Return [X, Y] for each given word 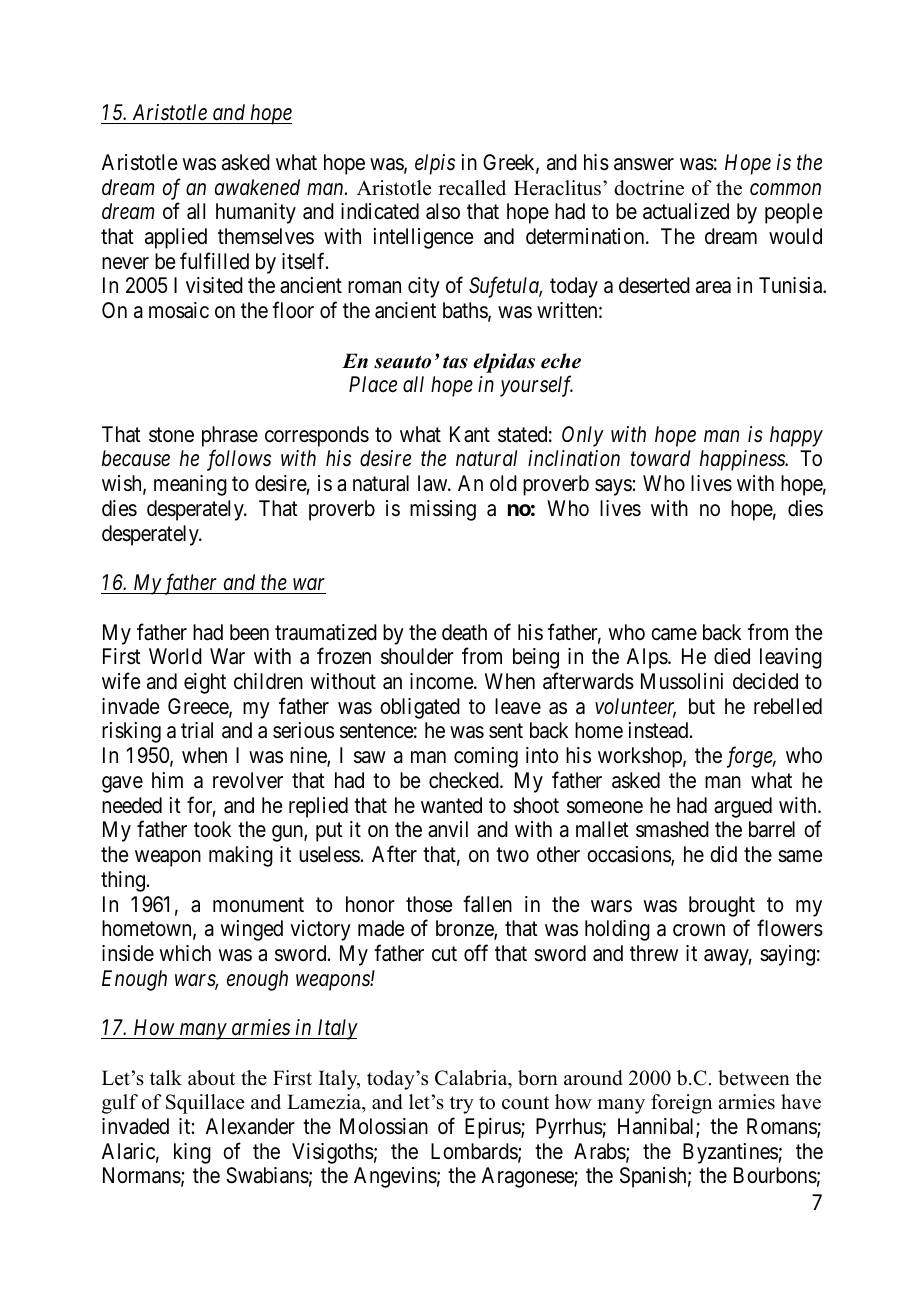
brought [722, 906]
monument [258, 905]
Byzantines [731, 1153]
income [442, 681]
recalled [472, 188]
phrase [230, 436]
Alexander [250, 1126]
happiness [743, 460]
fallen [487, 904]
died [732, 656]
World [175, 656]
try [462, 1105]
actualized [686, 211]
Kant [470, 434]
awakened [257, 187]
